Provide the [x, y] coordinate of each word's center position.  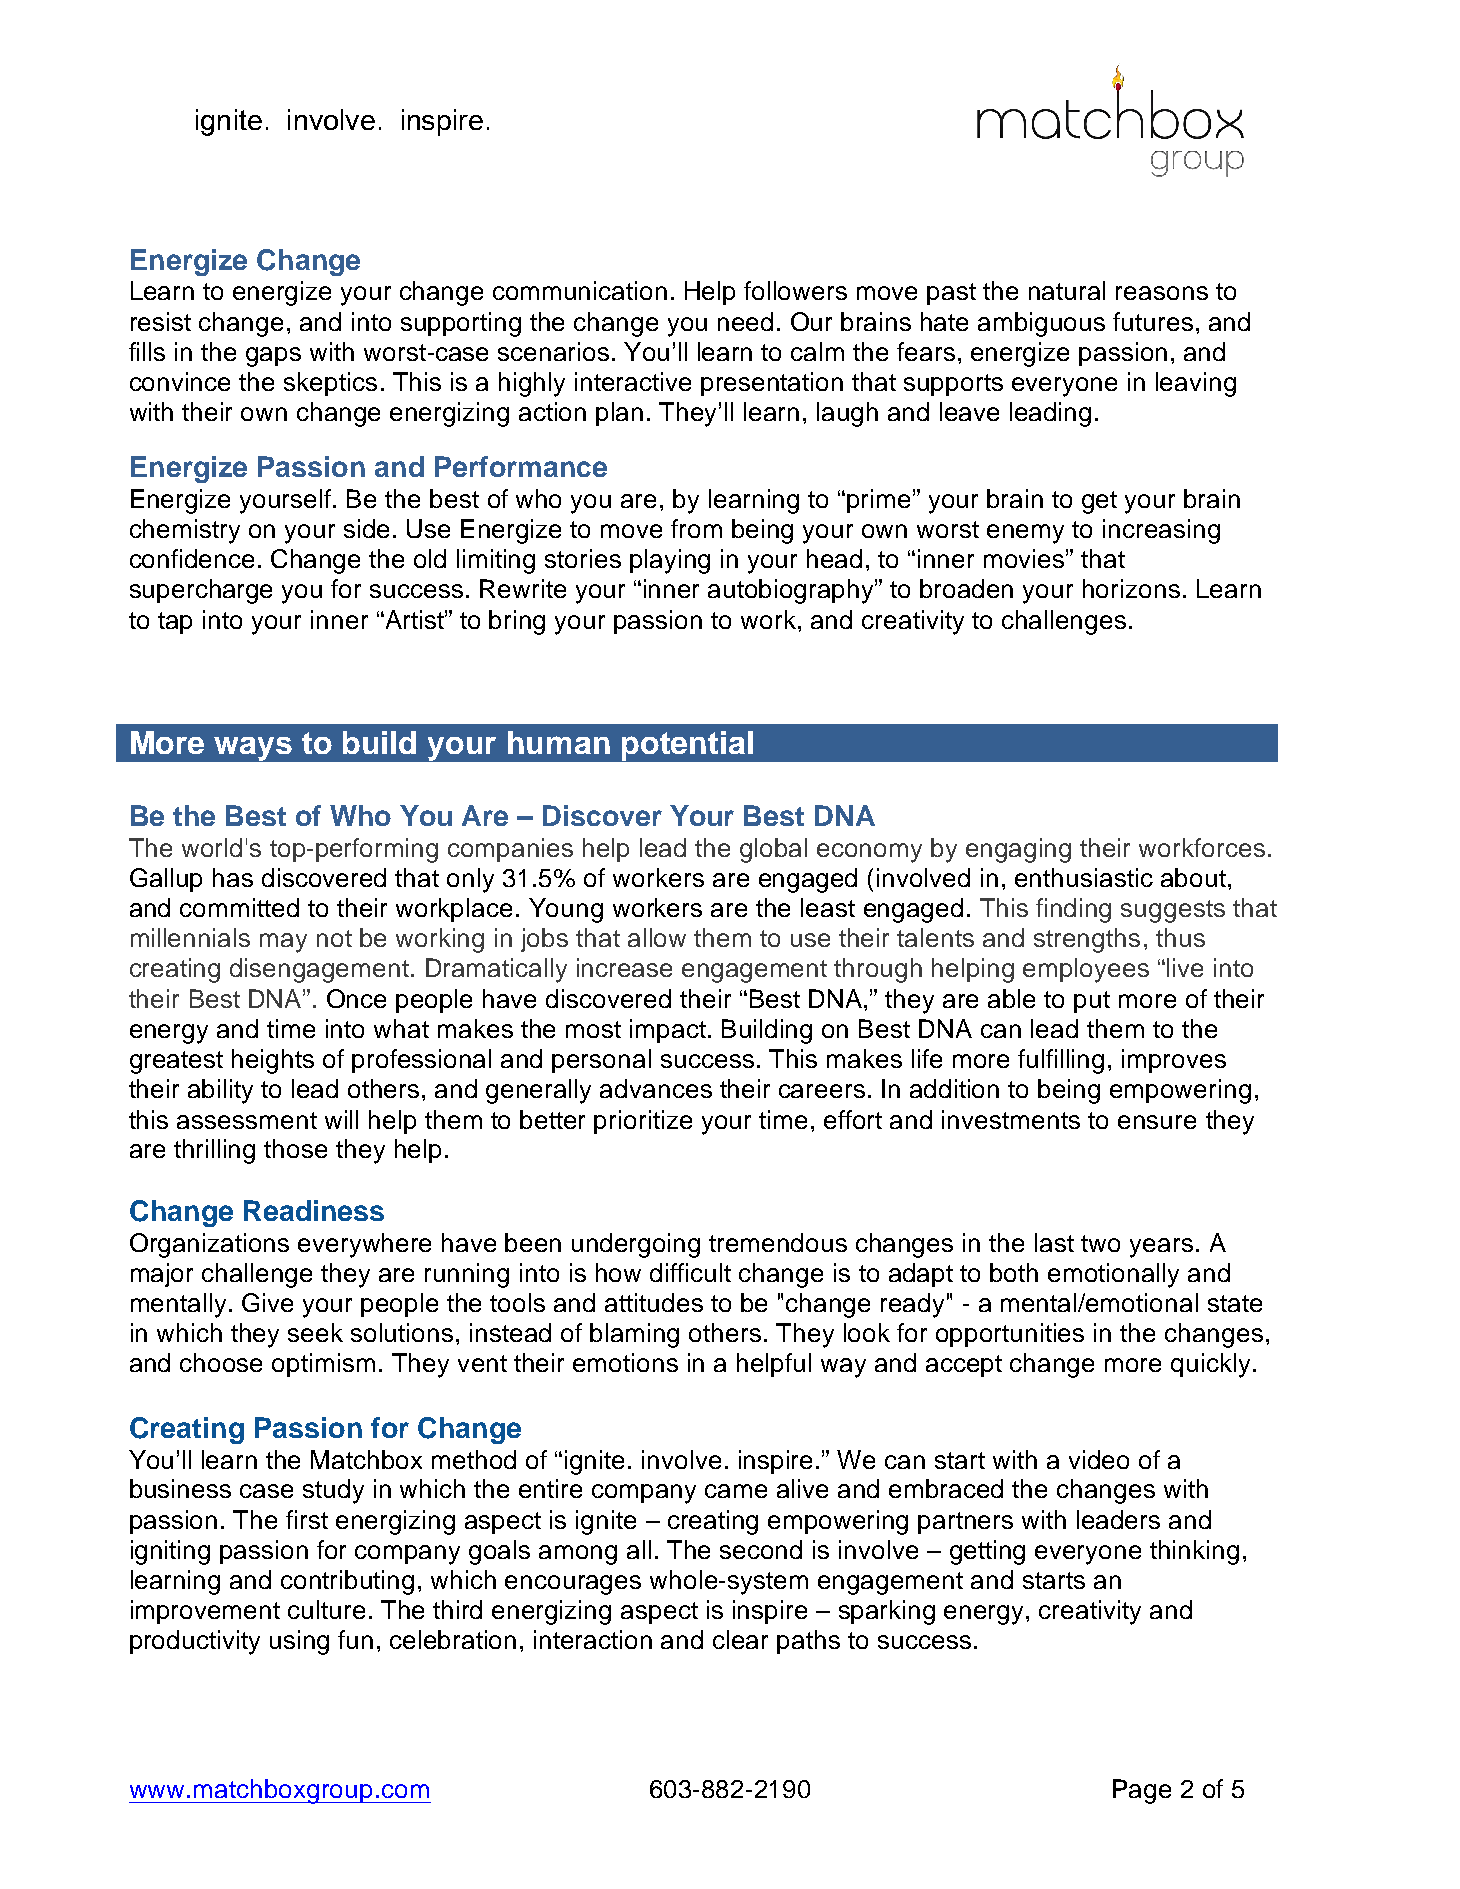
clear [740, 1639]
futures [1153, 321]
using [299, 1642]
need [745, 321]
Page [1142, 1791]
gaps [273, 357]
